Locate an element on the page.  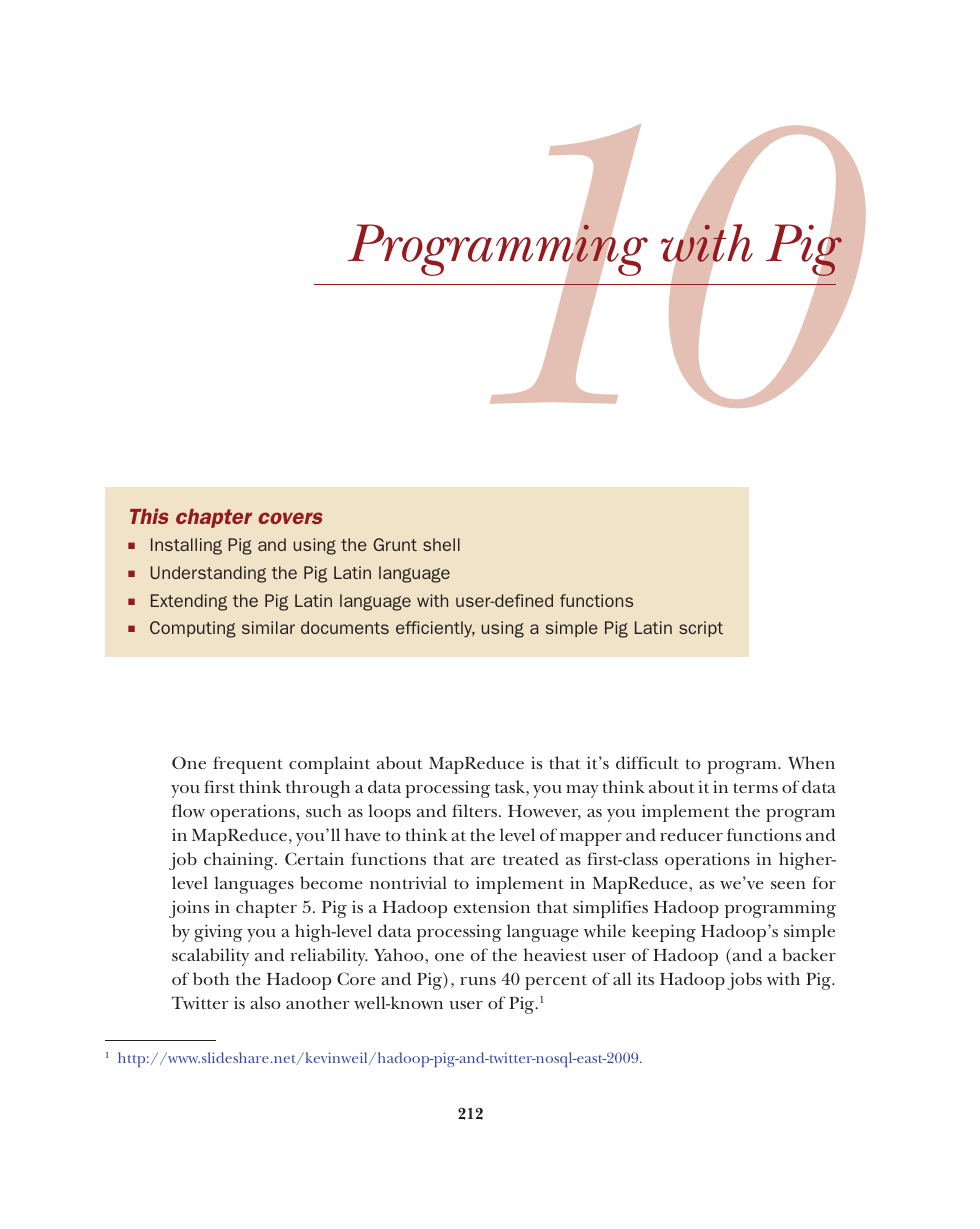
frequent is located at coordinates (248, 765).
